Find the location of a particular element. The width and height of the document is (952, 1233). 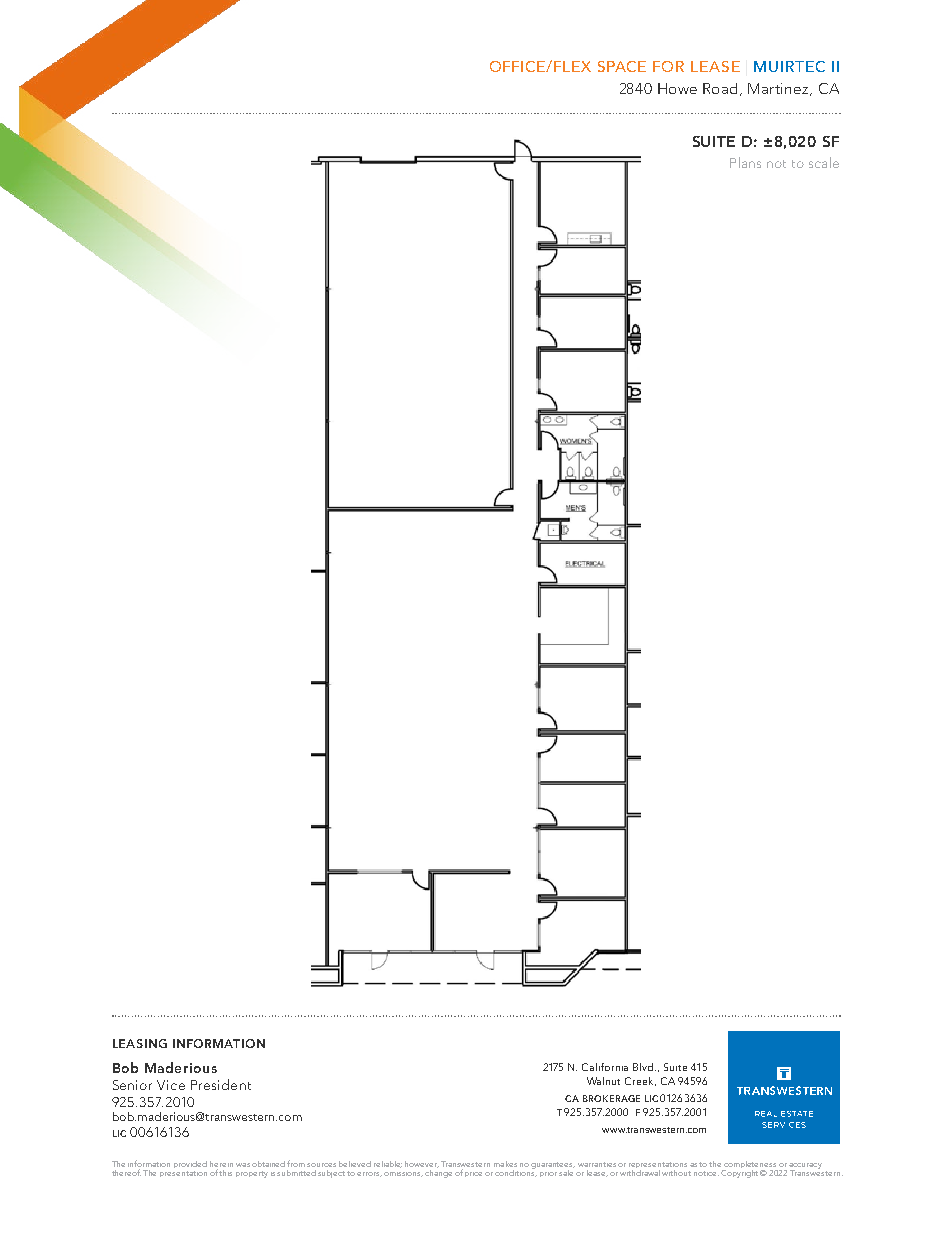

Plans is located at coordinates (745, 162).
